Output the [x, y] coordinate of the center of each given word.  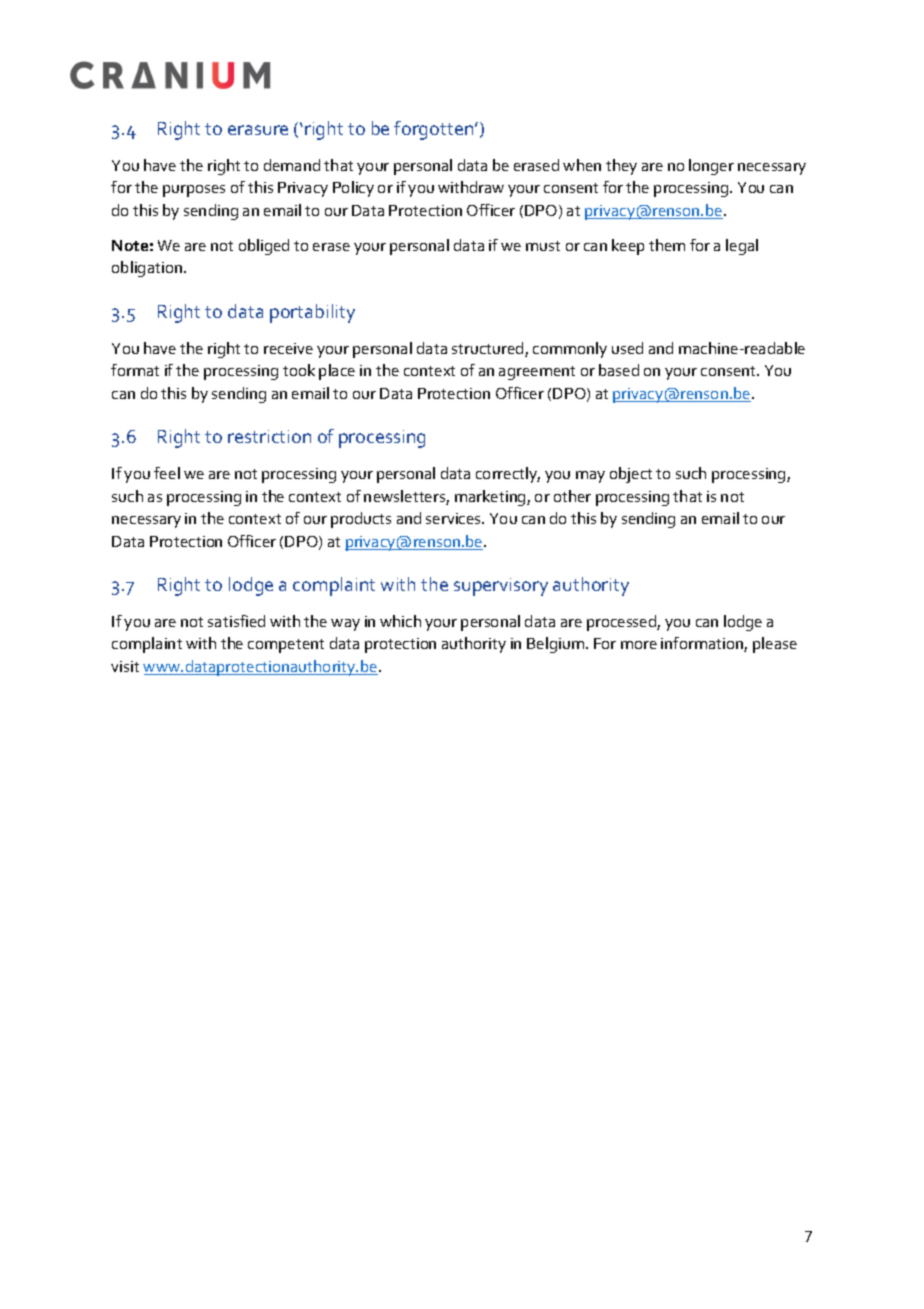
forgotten [435, 130]
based [619, 370]
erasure [258, 130]
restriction [269, 436]
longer [711, 167]
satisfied [236, 621]
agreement [537, 373]
